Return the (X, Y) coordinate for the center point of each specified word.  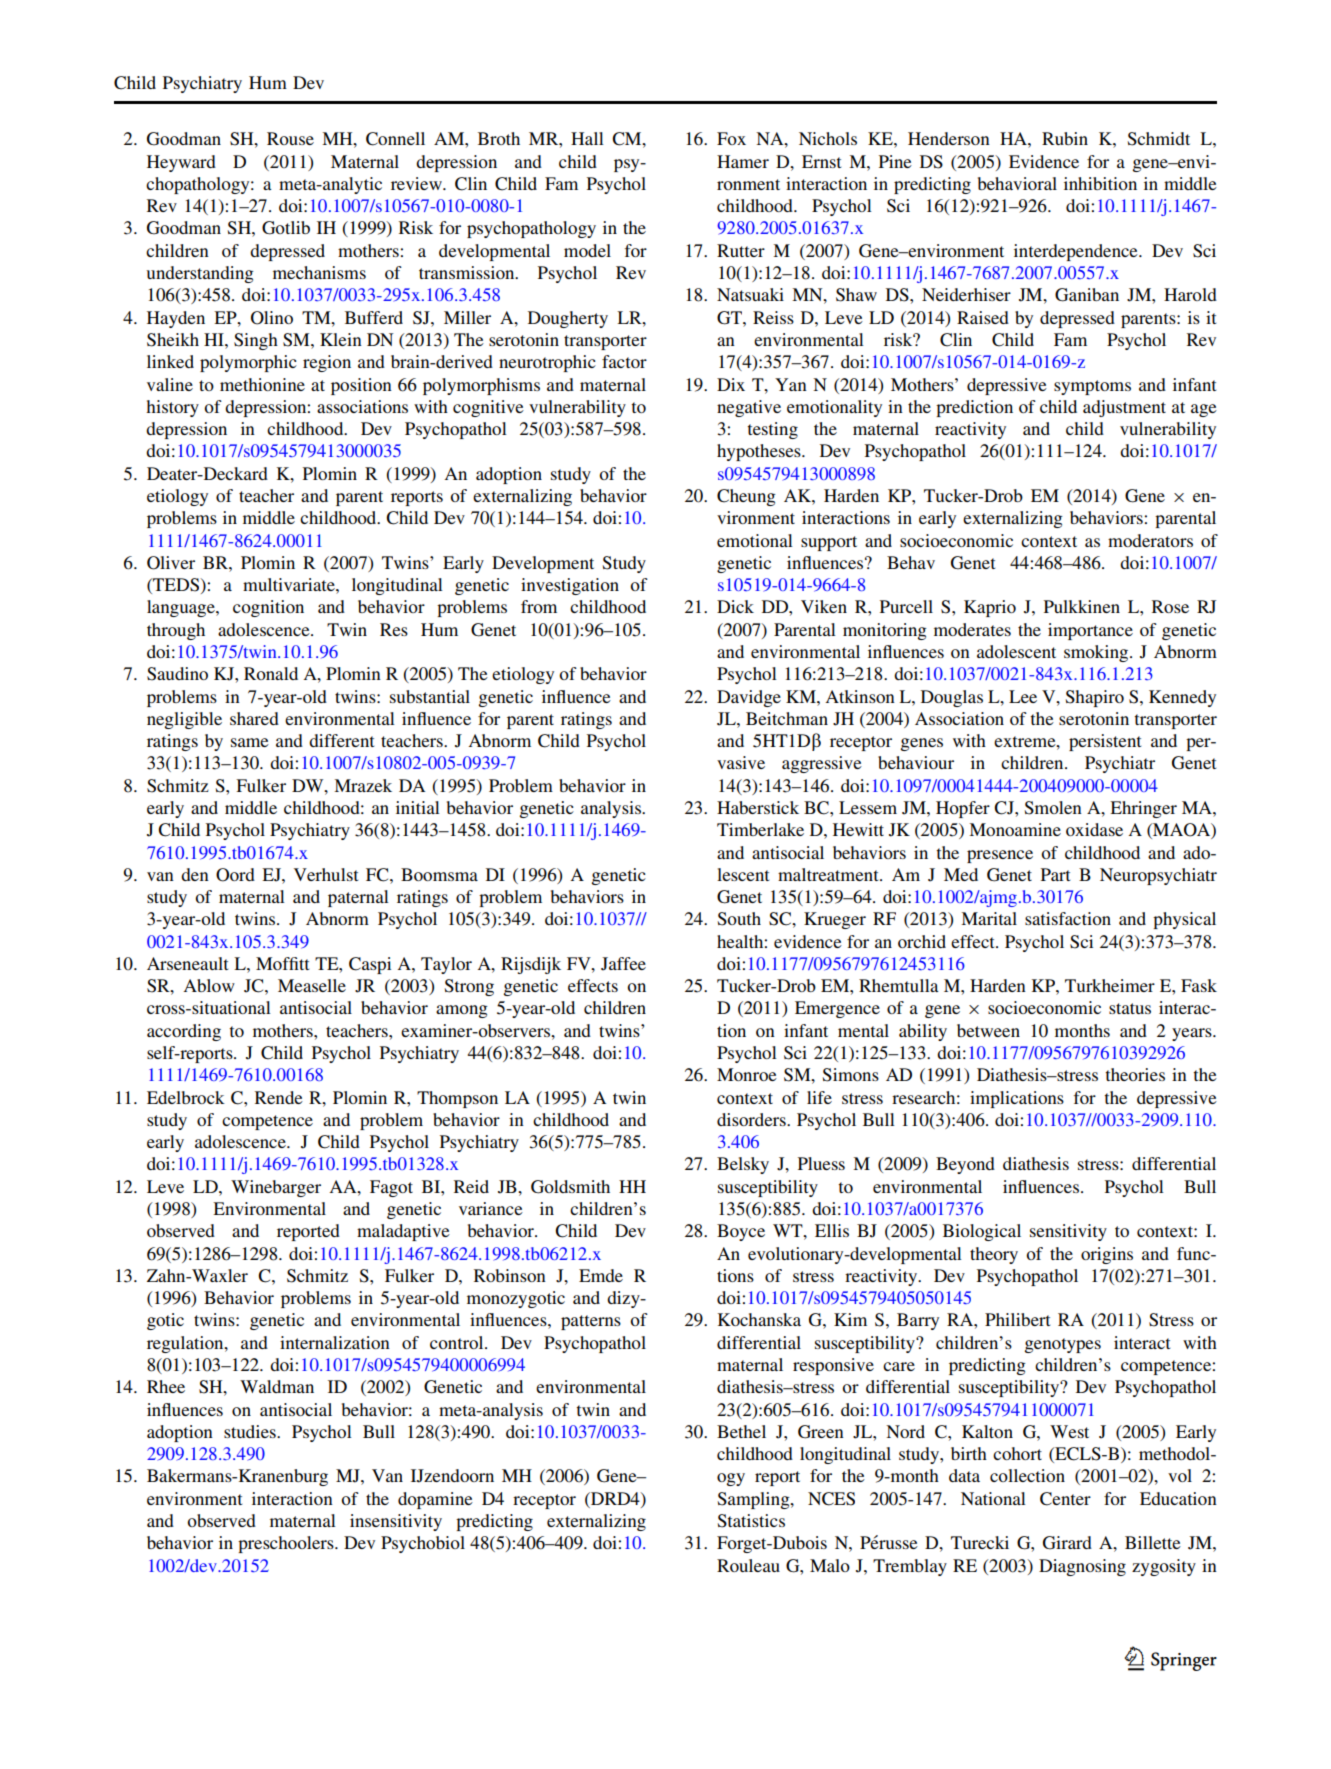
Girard (1067, 1543)
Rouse (290, 138)
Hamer (743, 161)
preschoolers (287, 1544)
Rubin (1065, 138)
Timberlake (760, 829)
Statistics (751, 1521)
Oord (235, 875)
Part (1055, 874)
